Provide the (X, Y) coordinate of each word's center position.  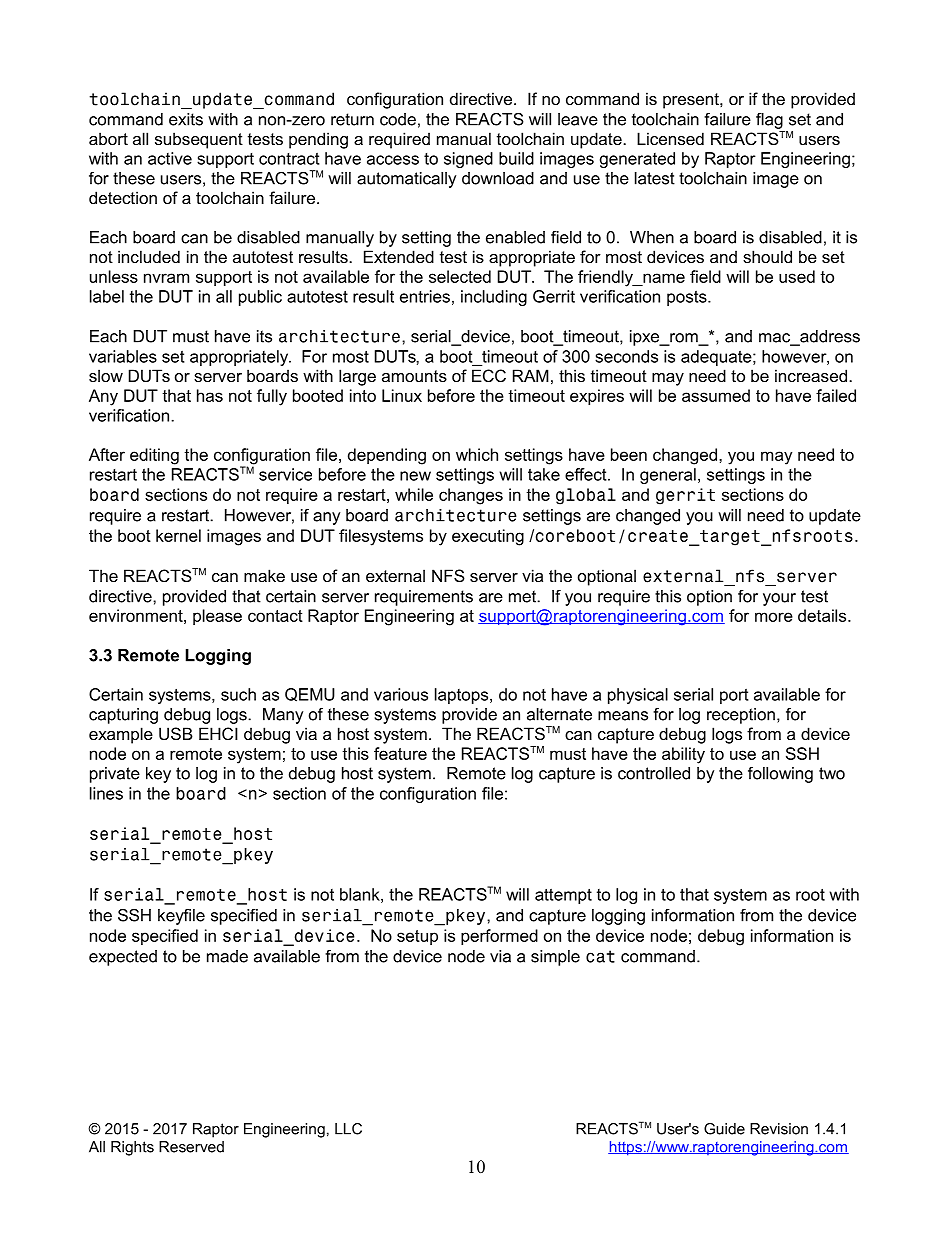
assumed (716, 395)
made (227, 956)
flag (769, 121)
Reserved (191, 1147)
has (210, 395)
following (780, 775)
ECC (489, 375)
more (774, 617)
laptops (463, 696)
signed (468, 160)
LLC (348, 1129)
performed (499, 937)
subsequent (199, 140)
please (217, 617)
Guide (724, 1129)
